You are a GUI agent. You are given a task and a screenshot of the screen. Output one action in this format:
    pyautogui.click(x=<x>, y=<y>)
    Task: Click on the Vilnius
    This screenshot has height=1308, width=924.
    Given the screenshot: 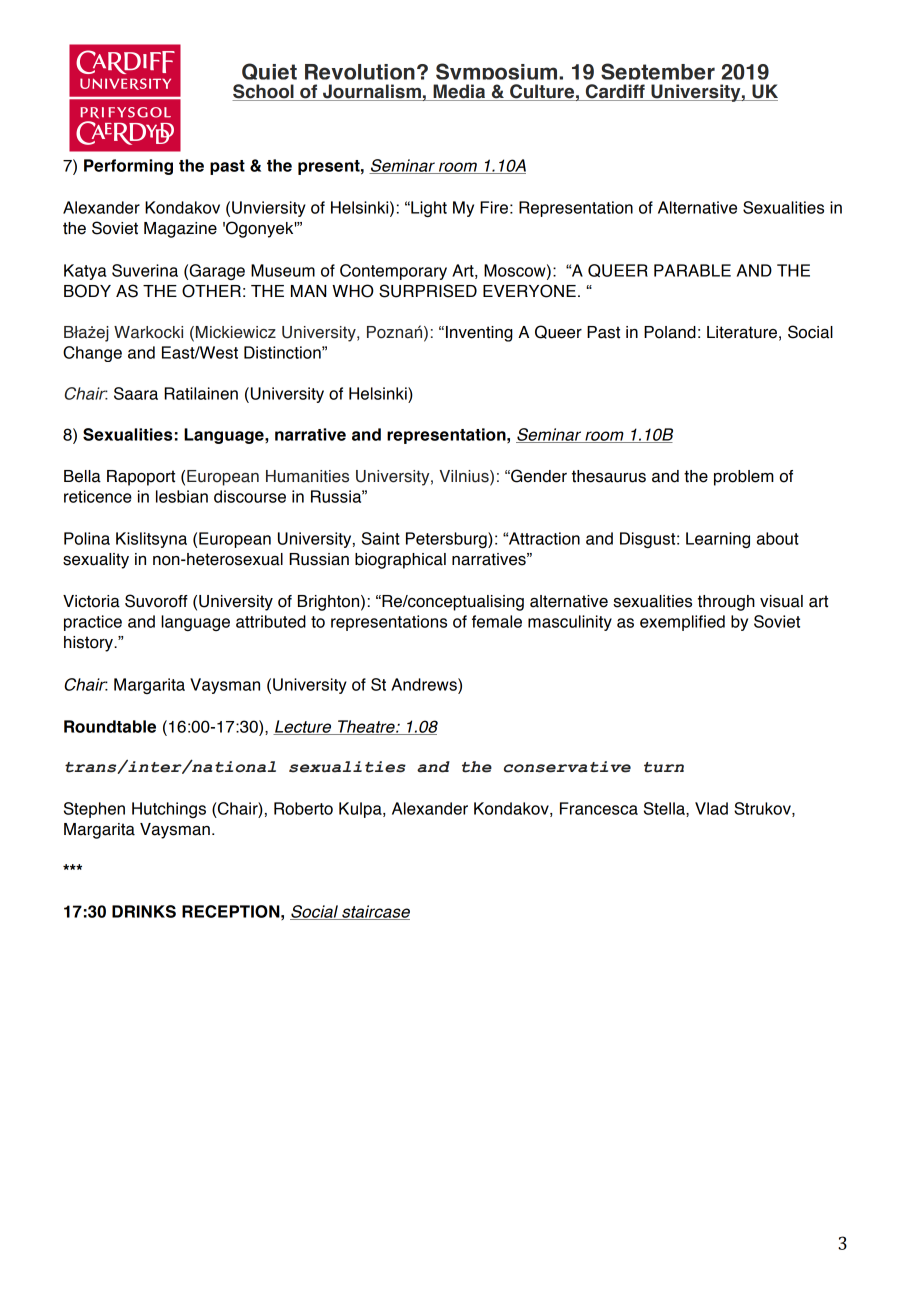 What is the action you would take?
    pyautogui.click(x=465, y=477)
